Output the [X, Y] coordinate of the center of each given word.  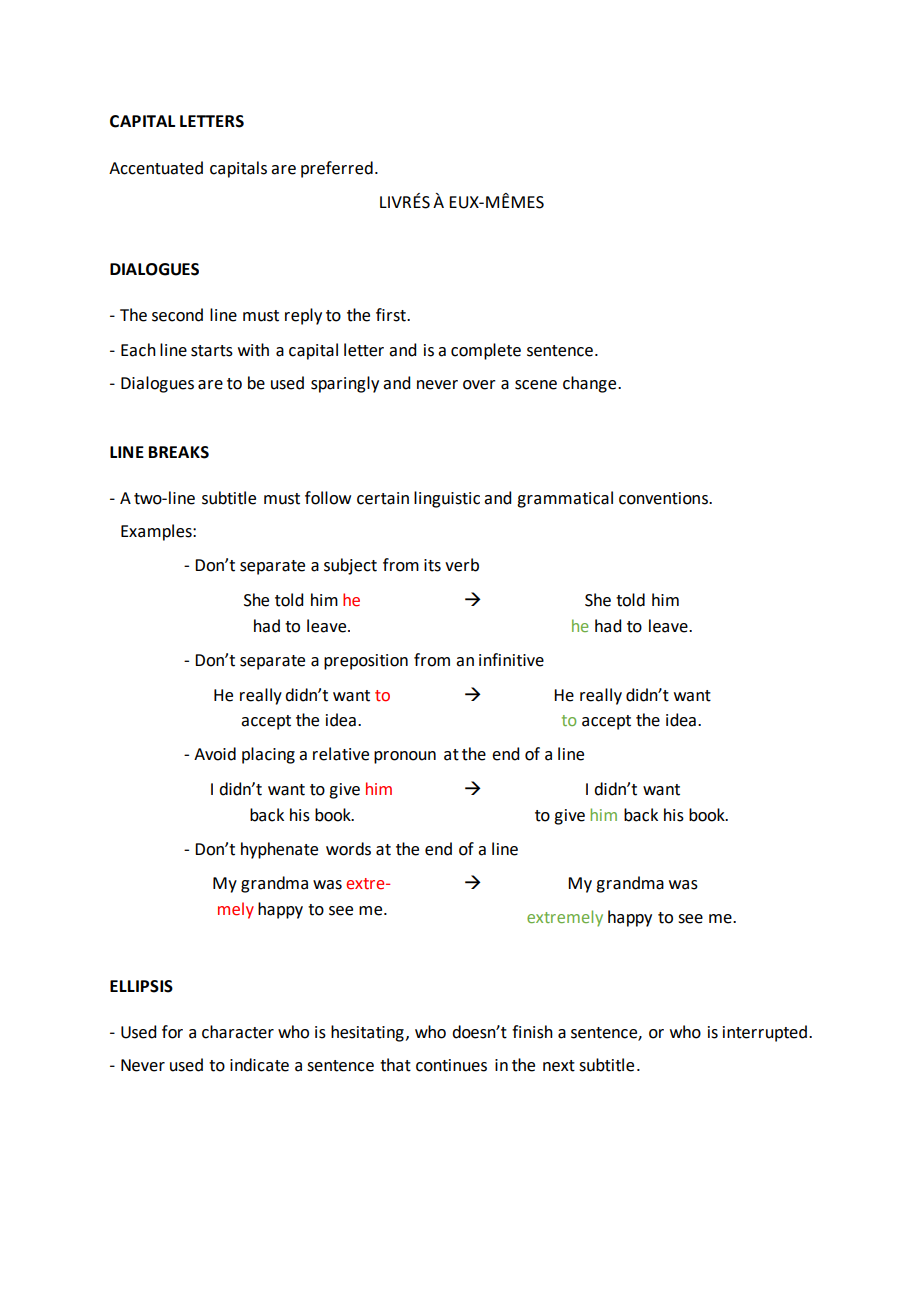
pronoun [405, 757]
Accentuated [156, 168]
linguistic [447, 499]
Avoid [215, 754]
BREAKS [179, 452]
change [591, 384]
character [238, 1032]
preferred [337, 169]
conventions [664, 498]
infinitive [511, 660]
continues [451, 1065]
